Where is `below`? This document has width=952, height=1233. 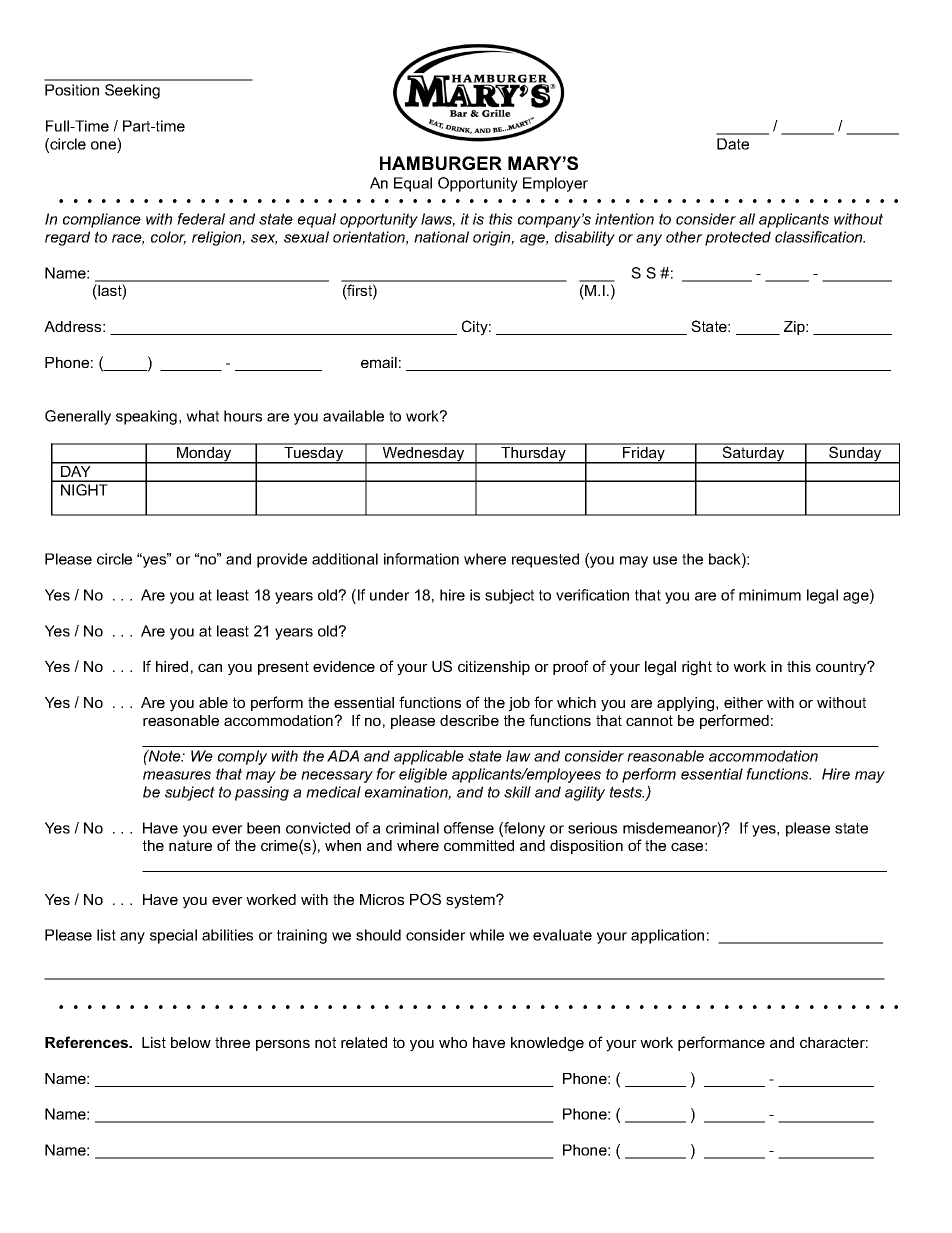
below is located at coordinates (191, 1042).
